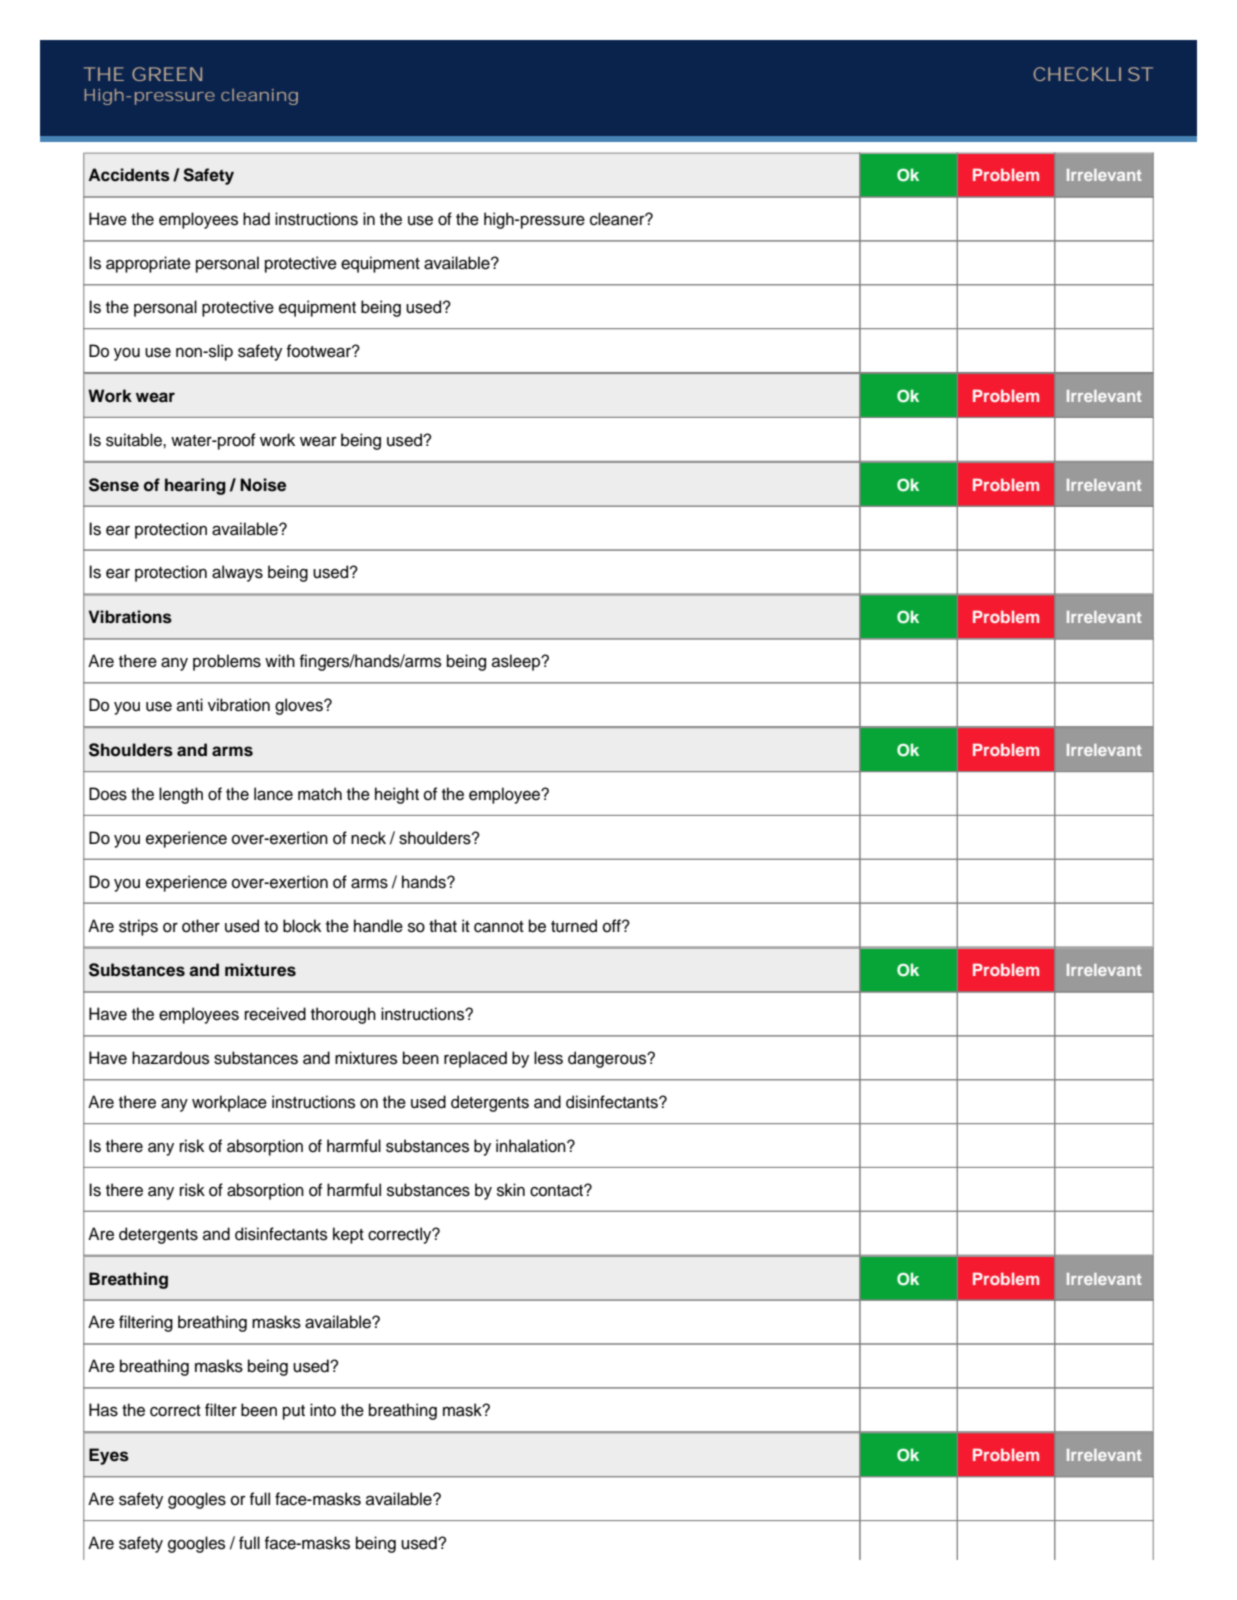 Image resolution: width=1237 pixels, height=1600 pixels. I want to click on CHECKLIST, so click(1093, 74).
